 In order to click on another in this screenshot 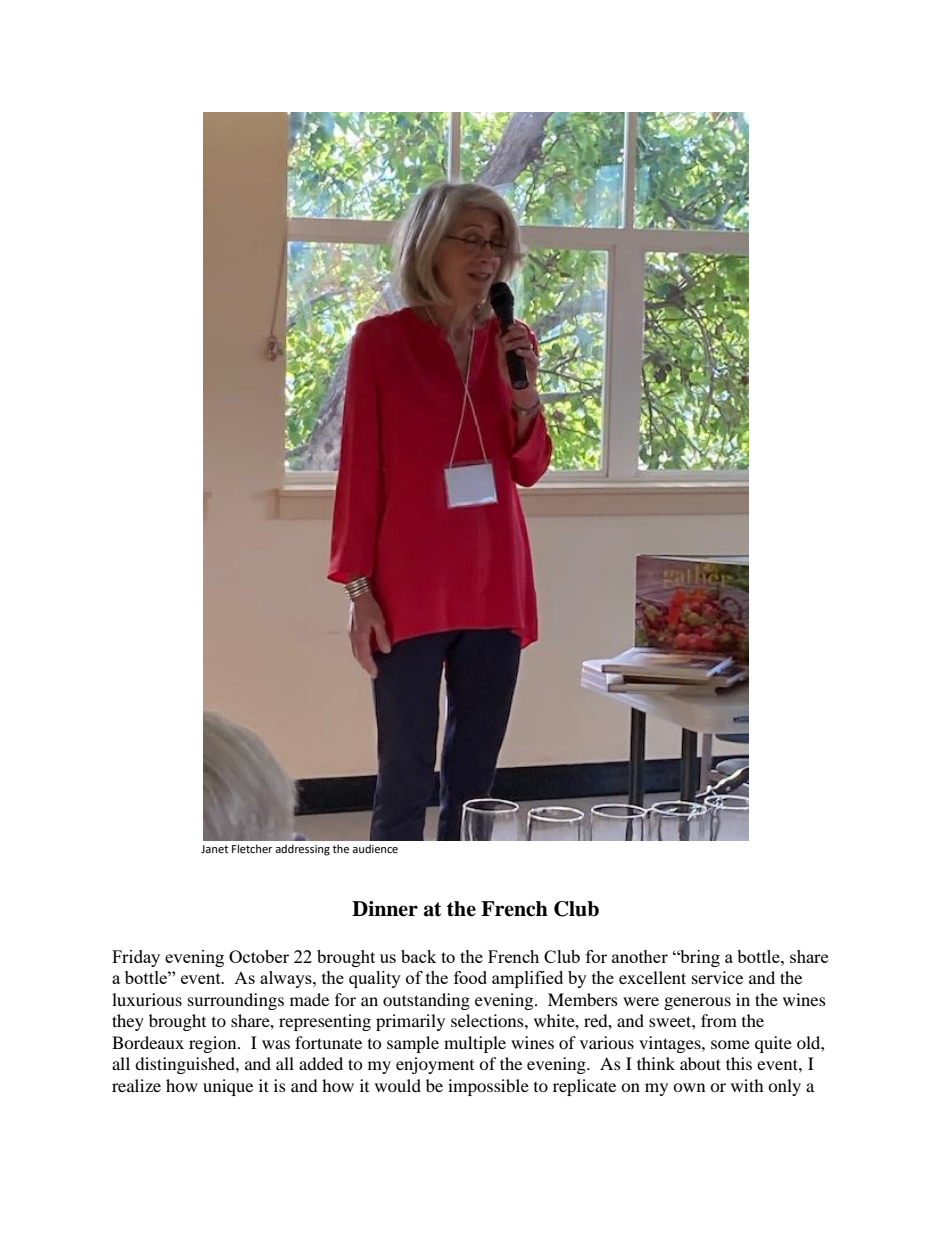, I will do `click(640, 956)`.
